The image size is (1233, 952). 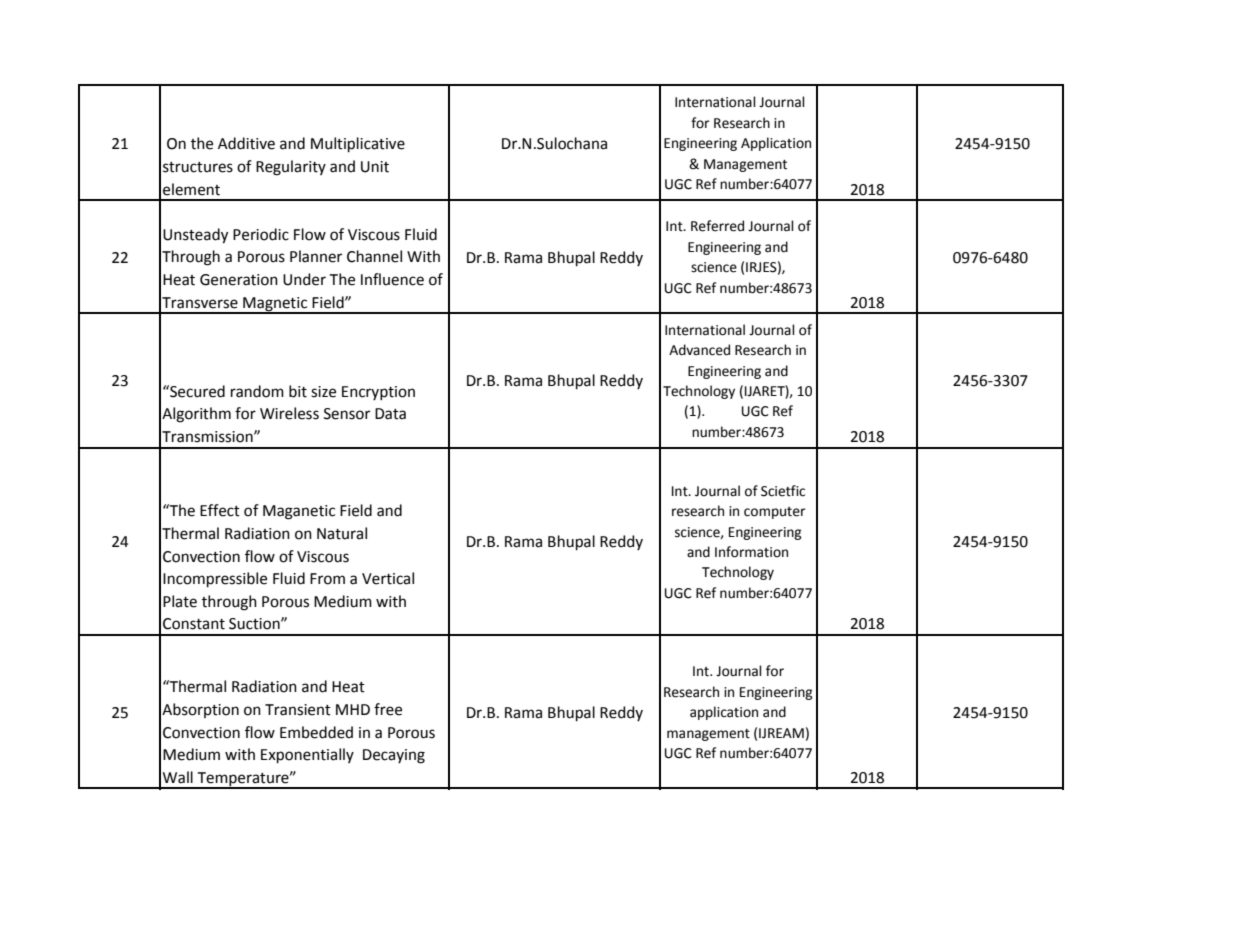 I want to click on Additive, so click(x=246, y=143).
